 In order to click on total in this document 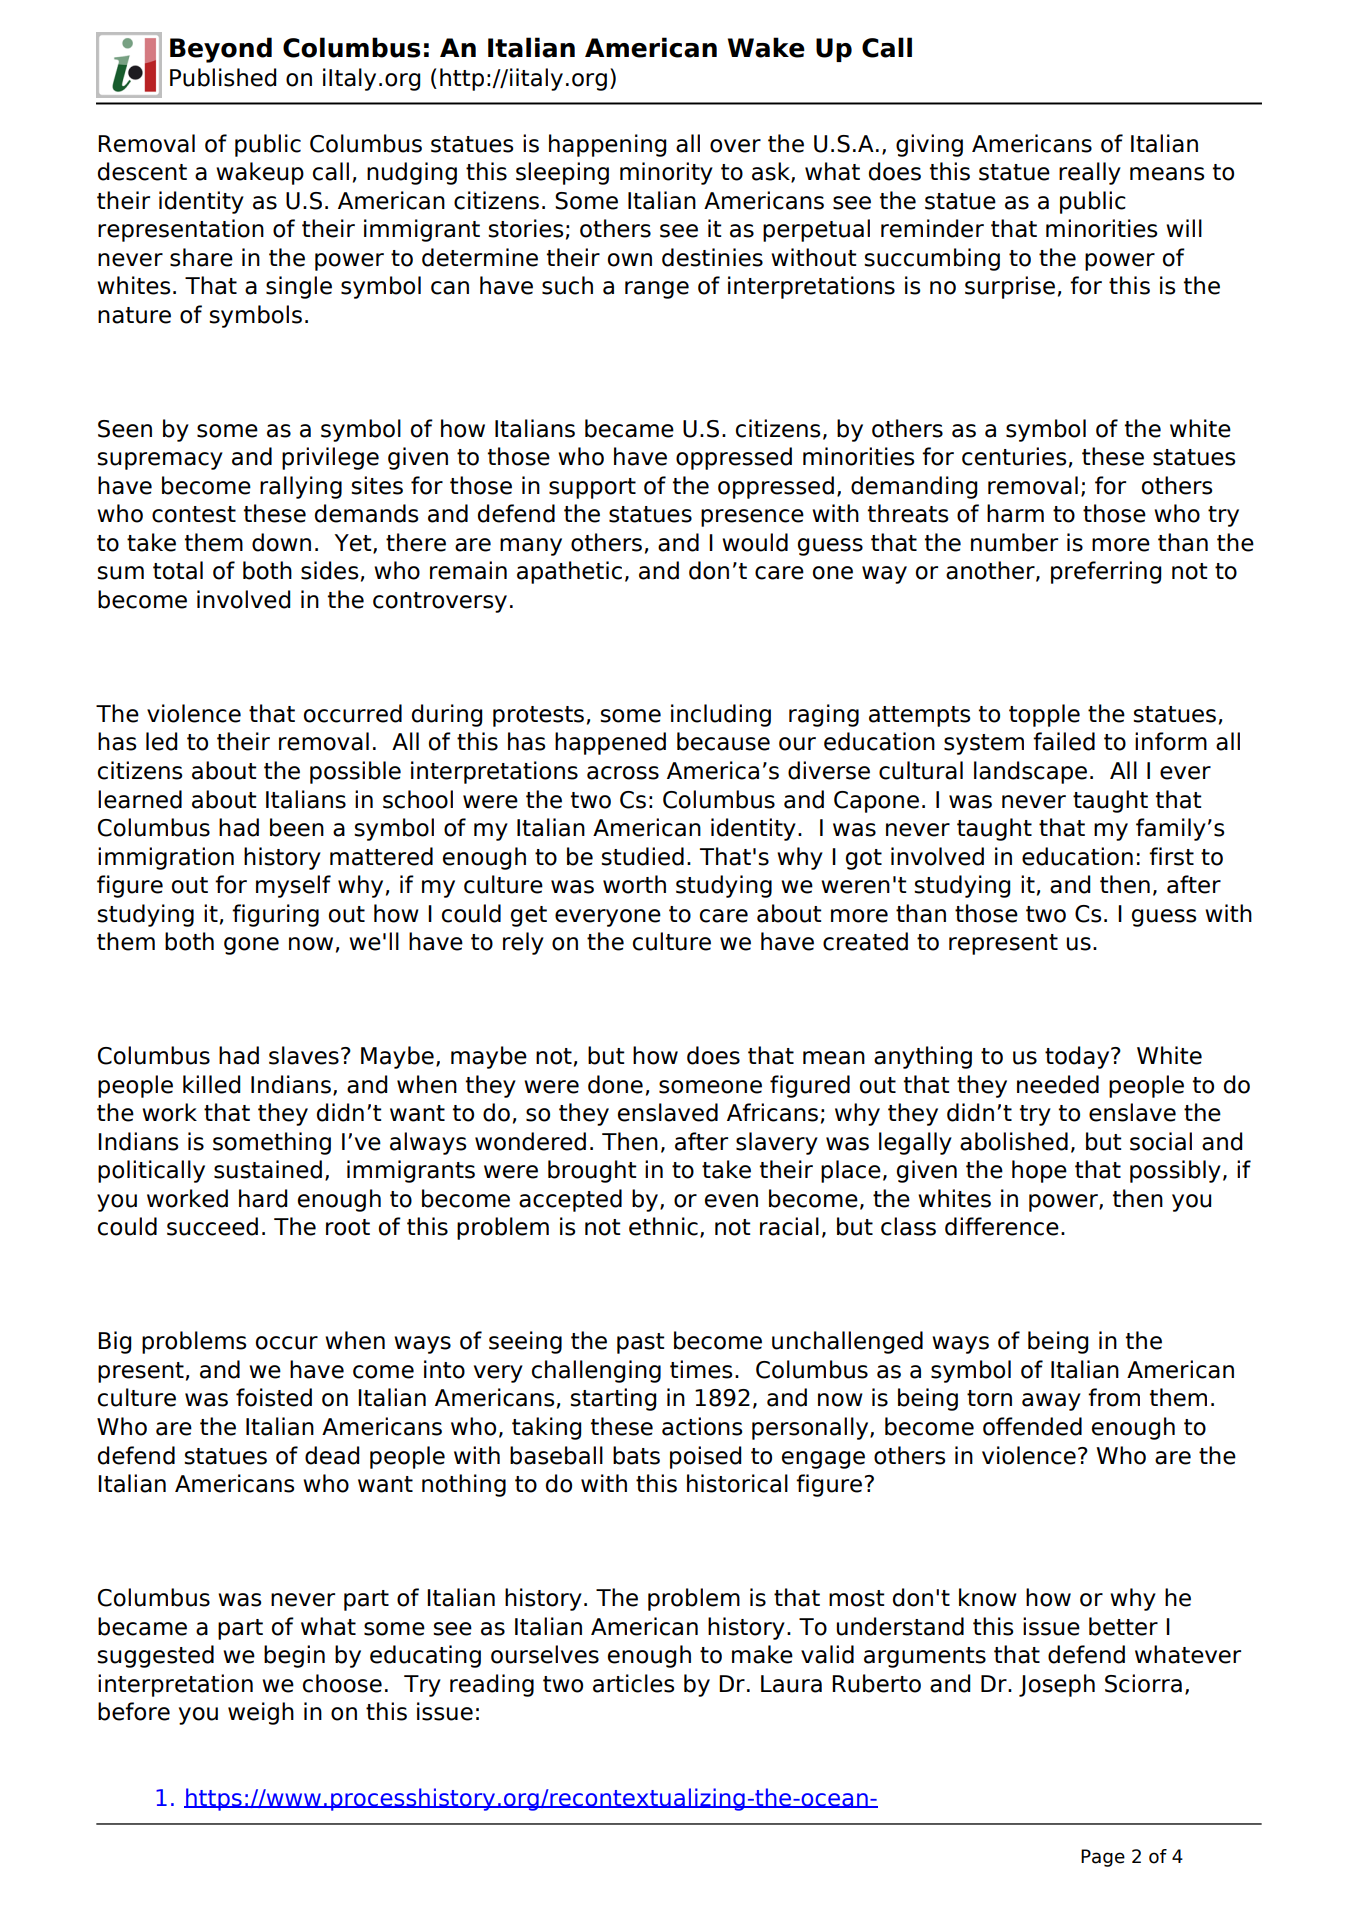, I will do `click(178, 570)`.
